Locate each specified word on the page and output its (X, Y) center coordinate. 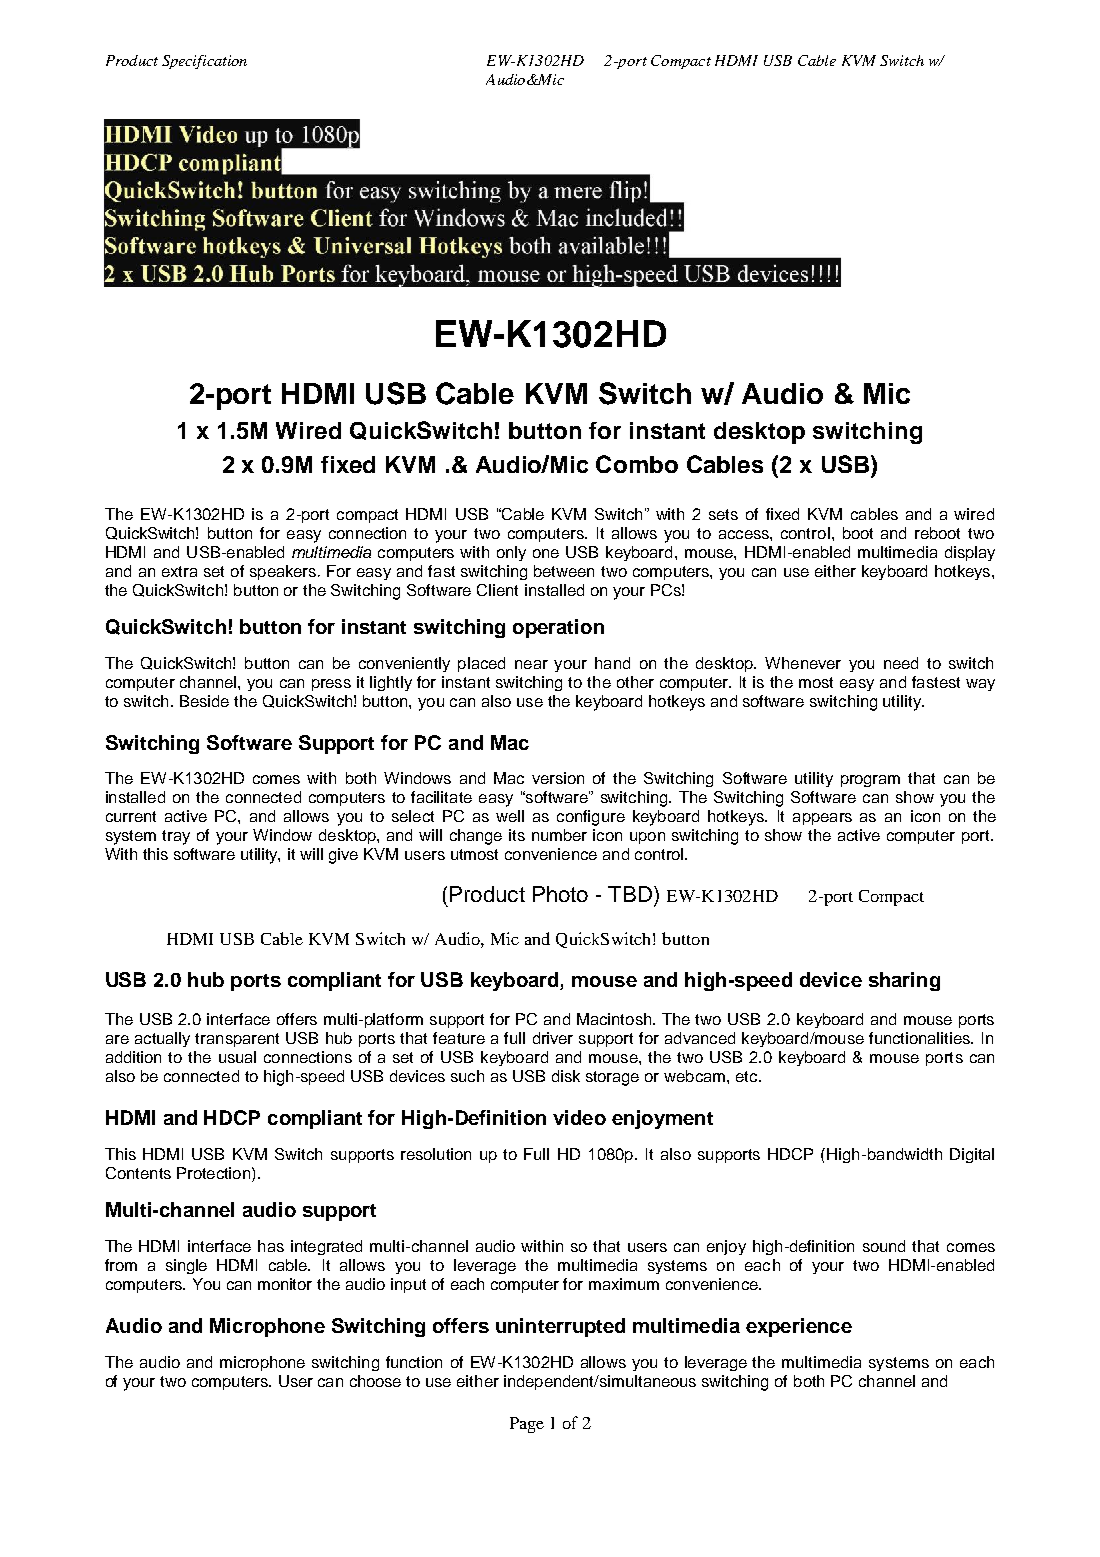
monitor (285, 1284)
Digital (972, 1155)
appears (822, 819)
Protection (213, 1173)
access (745, 534)
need (901, 663)
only (511, 553)
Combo (637, 464)
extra (179, 571)
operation (558, 628)
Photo (560, 894)
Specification (204, 62)
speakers (283, 572)
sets (723, 514)
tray (176, 837)
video (579, 1117)
